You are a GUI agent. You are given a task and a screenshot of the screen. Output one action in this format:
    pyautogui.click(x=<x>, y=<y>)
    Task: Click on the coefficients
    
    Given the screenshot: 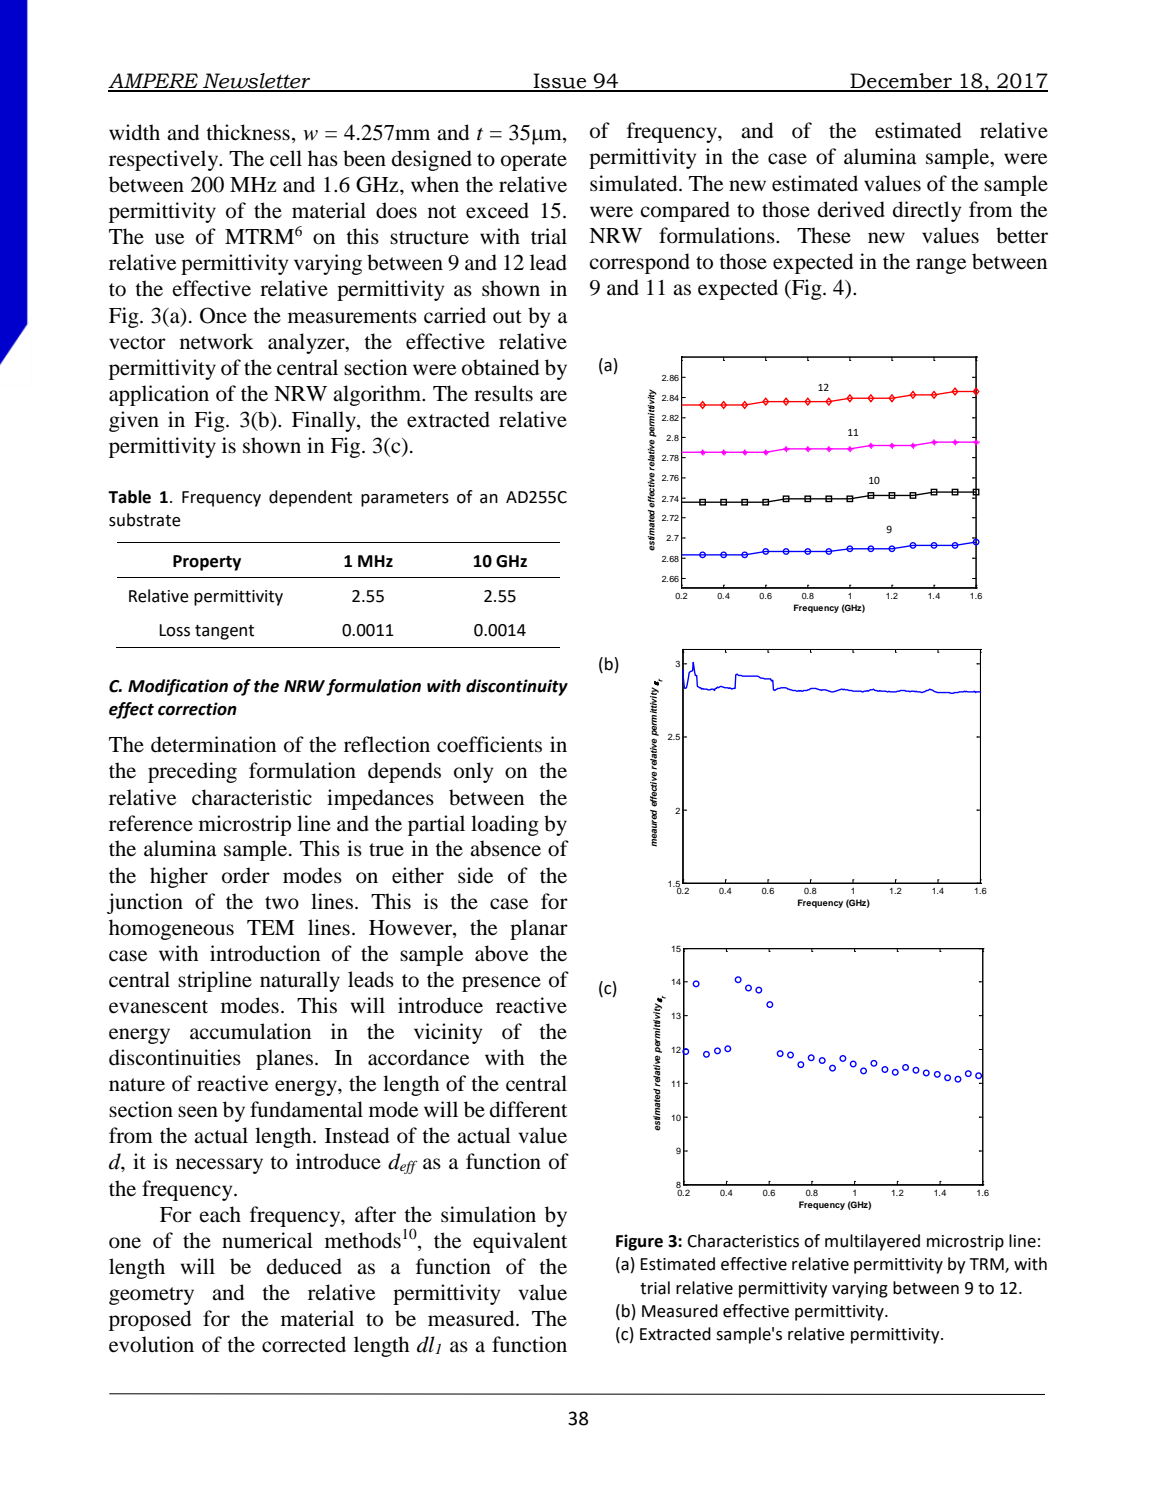 What is the action you would take?
    pyautogui.click(x=489, y=744)
